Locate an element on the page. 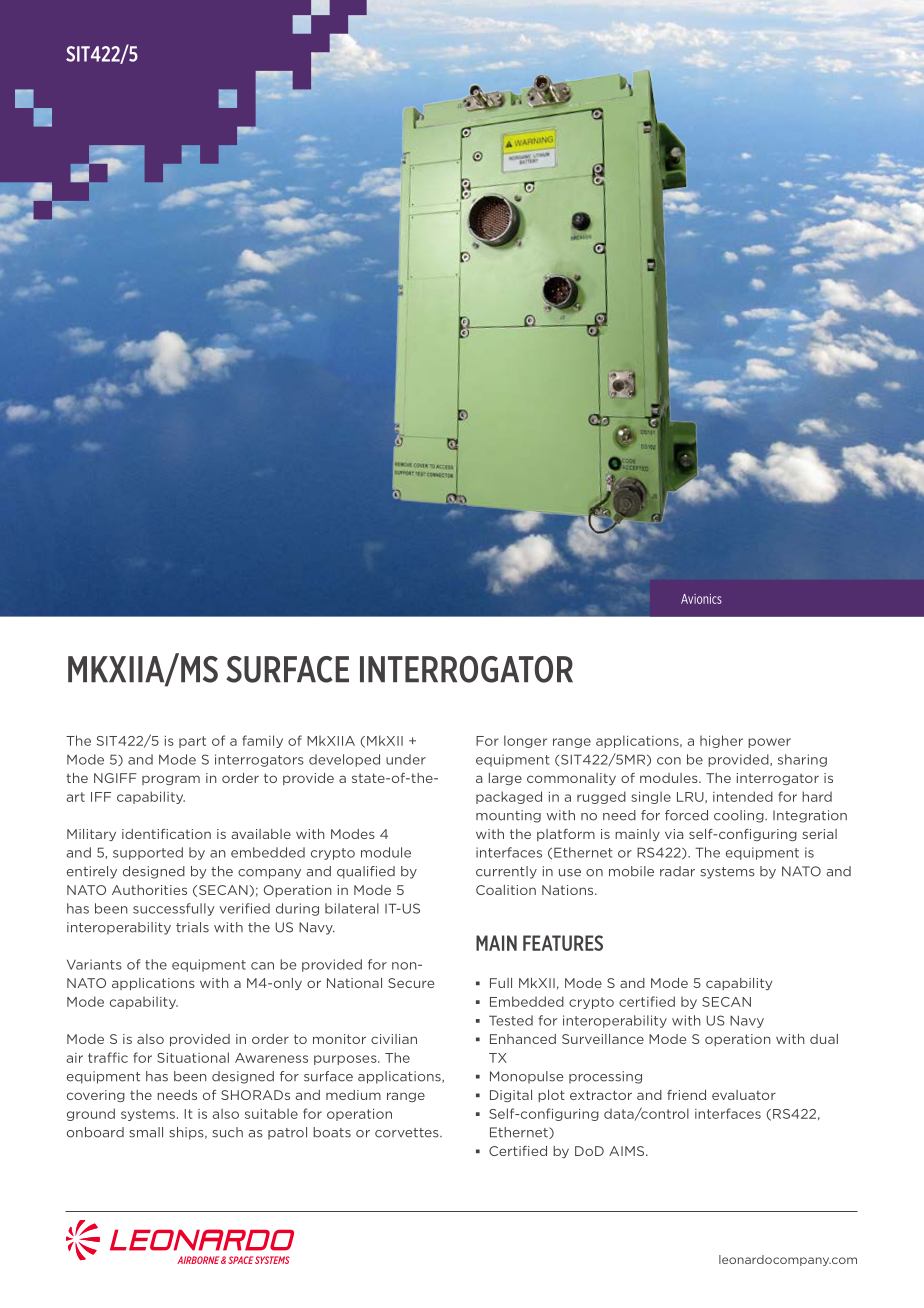  Variants is located at coordinates (94, 964).
